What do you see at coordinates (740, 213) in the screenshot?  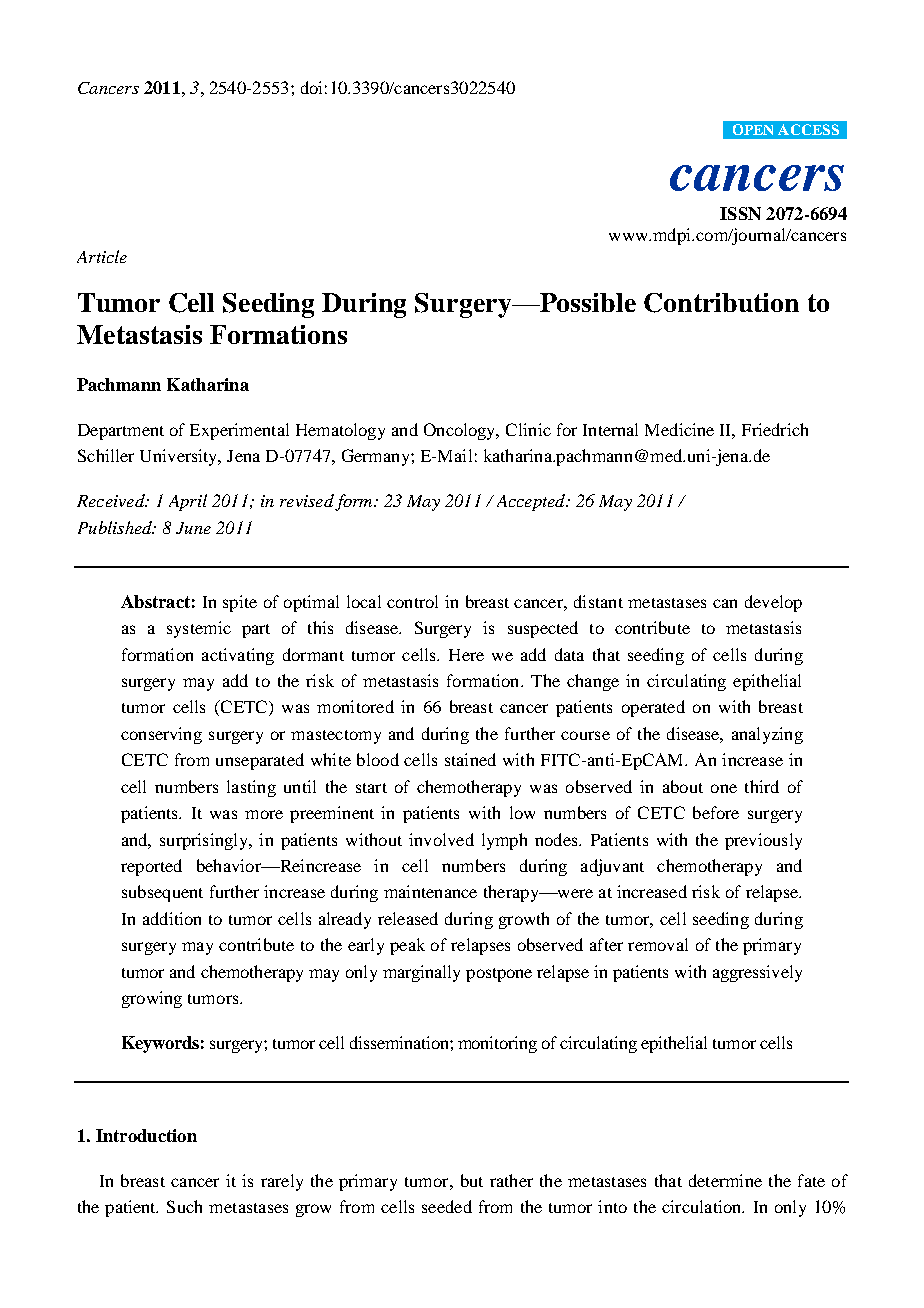 I see `ISSN` at bounding box center [740, 213].
